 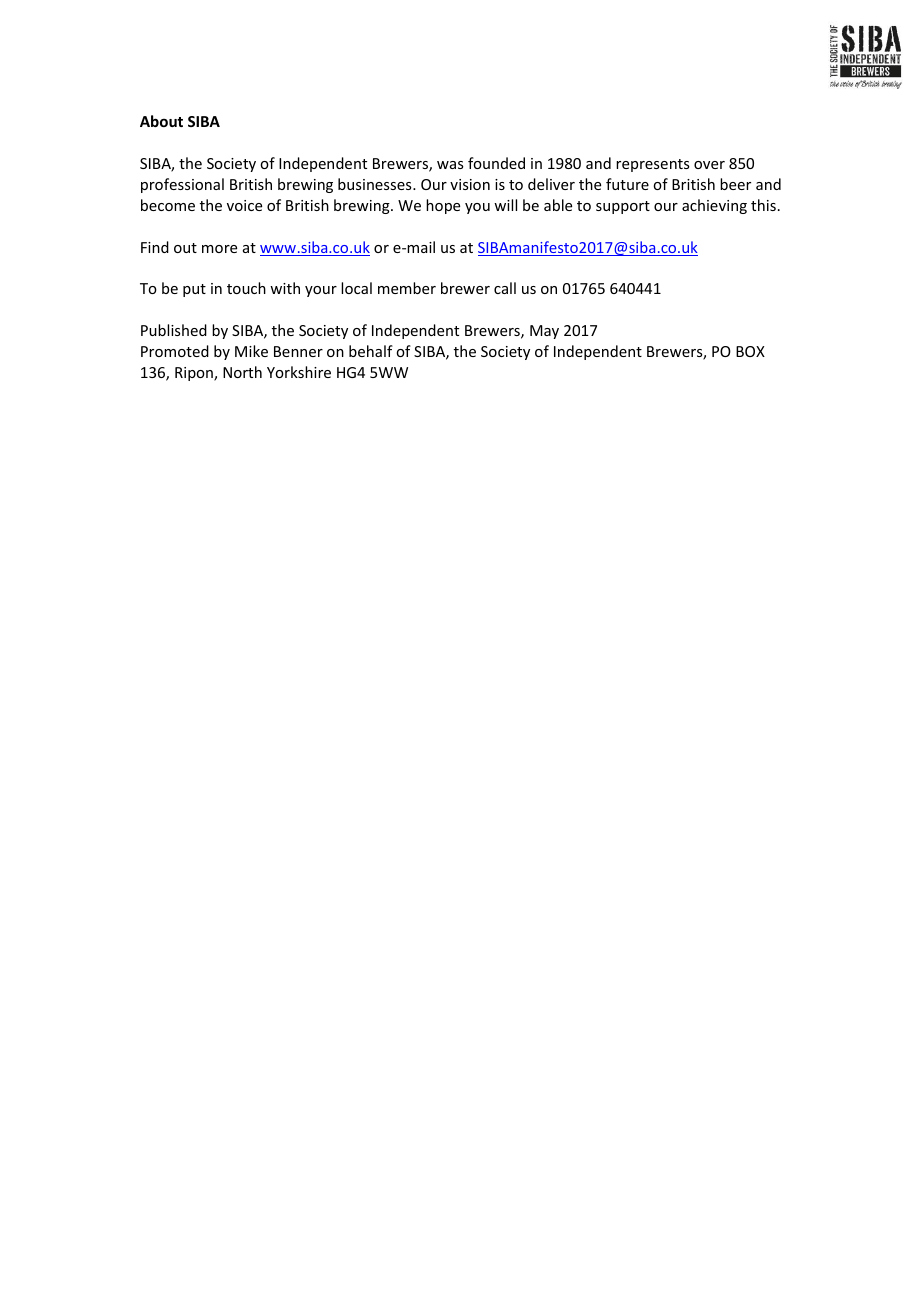 I want to click on founded, so click(x=496, y=163).
